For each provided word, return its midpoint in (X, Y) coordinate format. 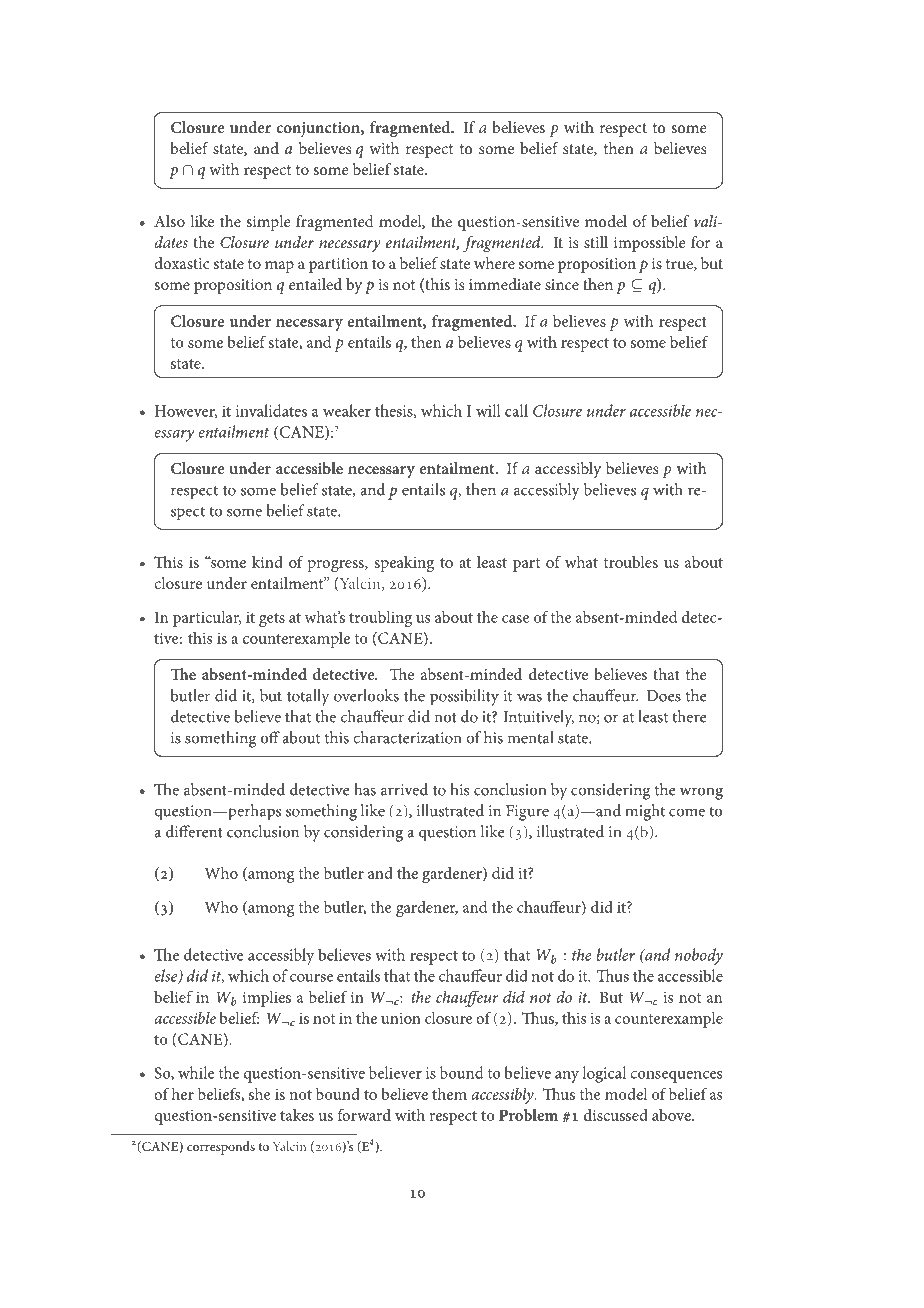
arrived (404, 789)
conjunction (319, 129)
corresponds (221, 1148)
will (488, 410)
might (645, 812)
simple (268, 223)
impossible (649, 244)
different (194, 831)
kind (267, 562)
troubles (631, 562)
